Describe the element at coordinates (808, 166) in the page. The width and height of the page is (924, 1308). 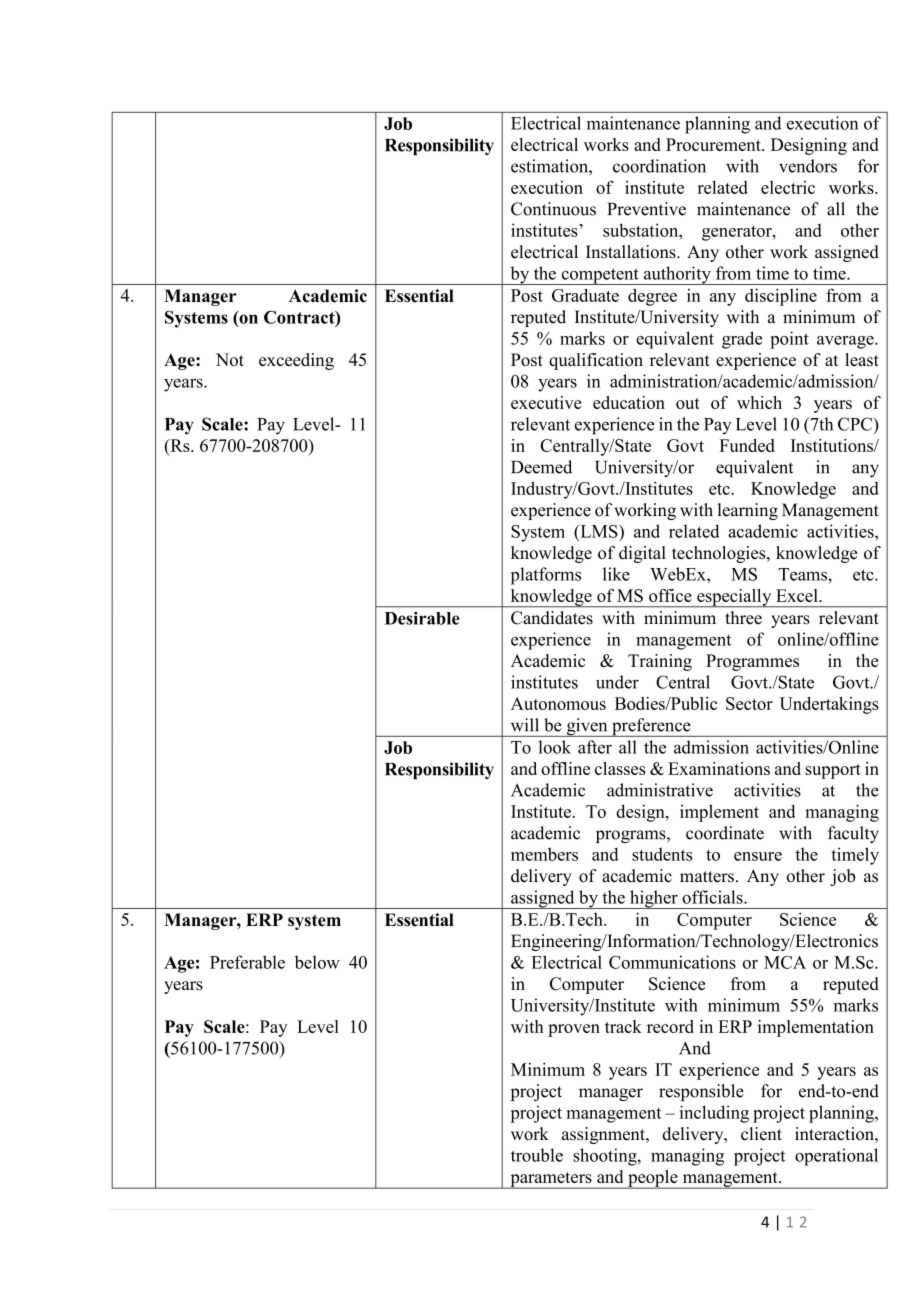
I see `vendors` at that location.
